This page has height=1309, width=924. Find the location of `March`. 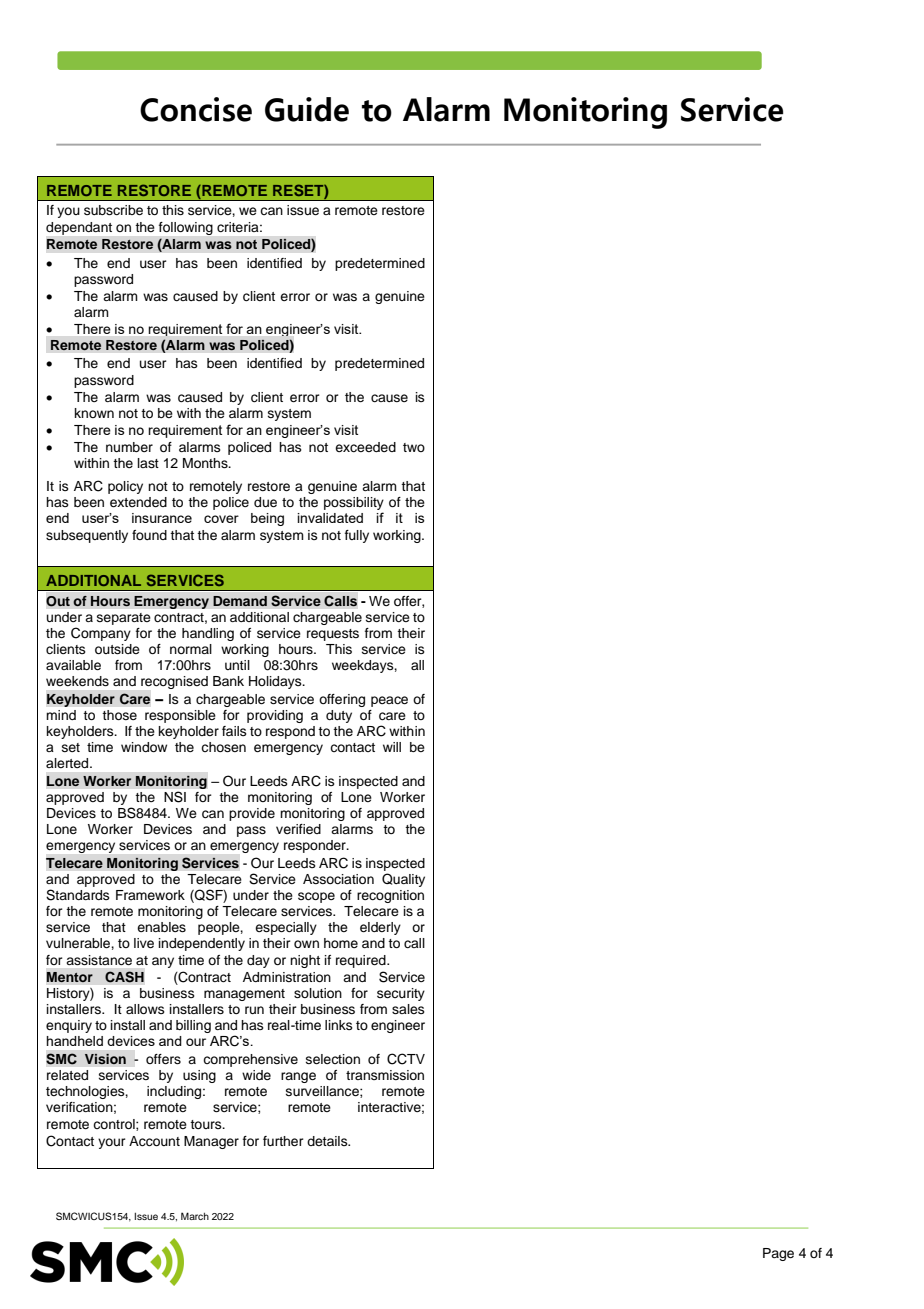

March is located at coordinates (195, 1216).
